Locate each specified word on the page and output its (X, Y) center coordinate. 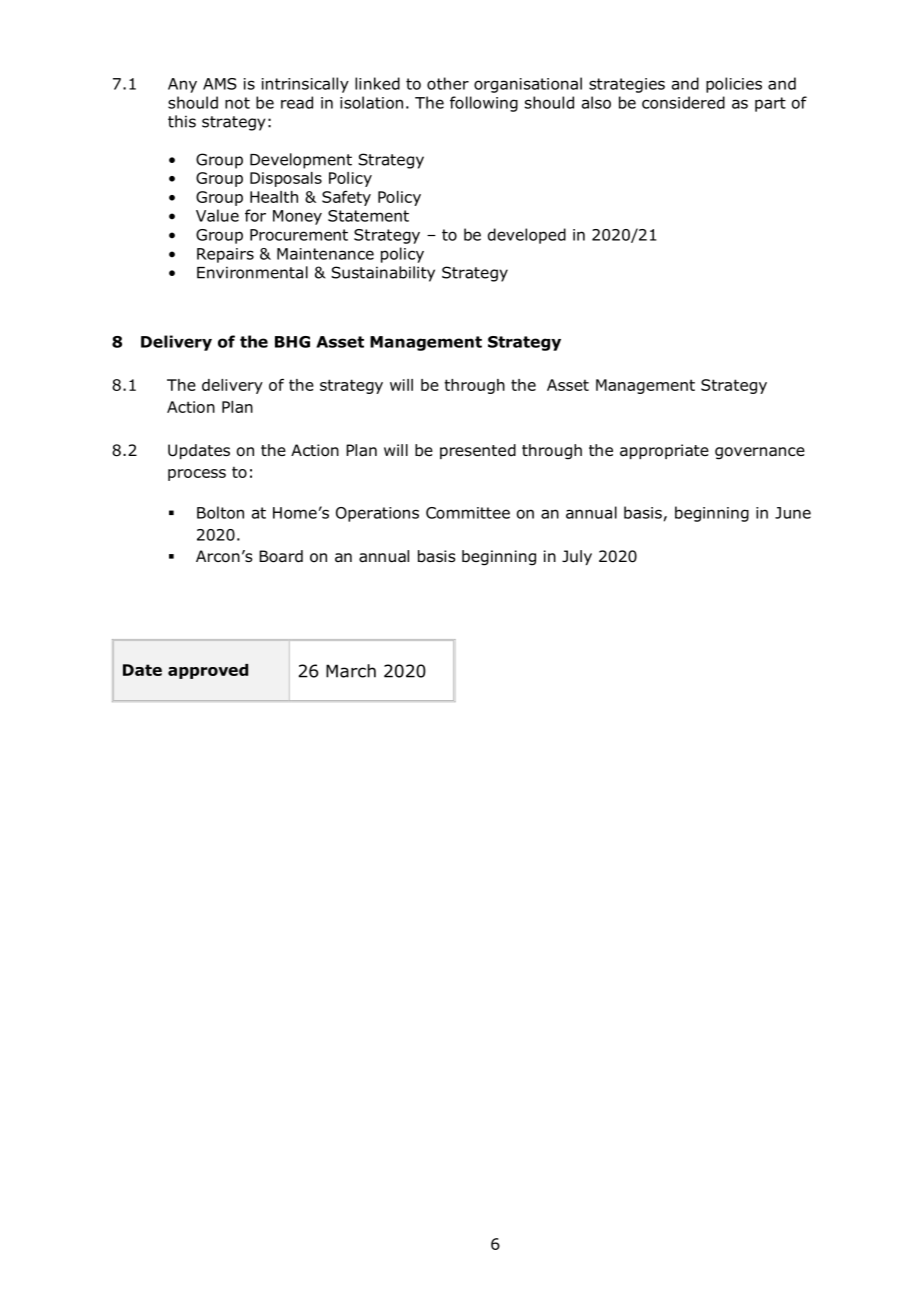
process (197, 475)
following (484, 104)
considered (683, 102)
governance (760, 453)
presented (478, 451)
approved (208, 671)
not (237, 103)
